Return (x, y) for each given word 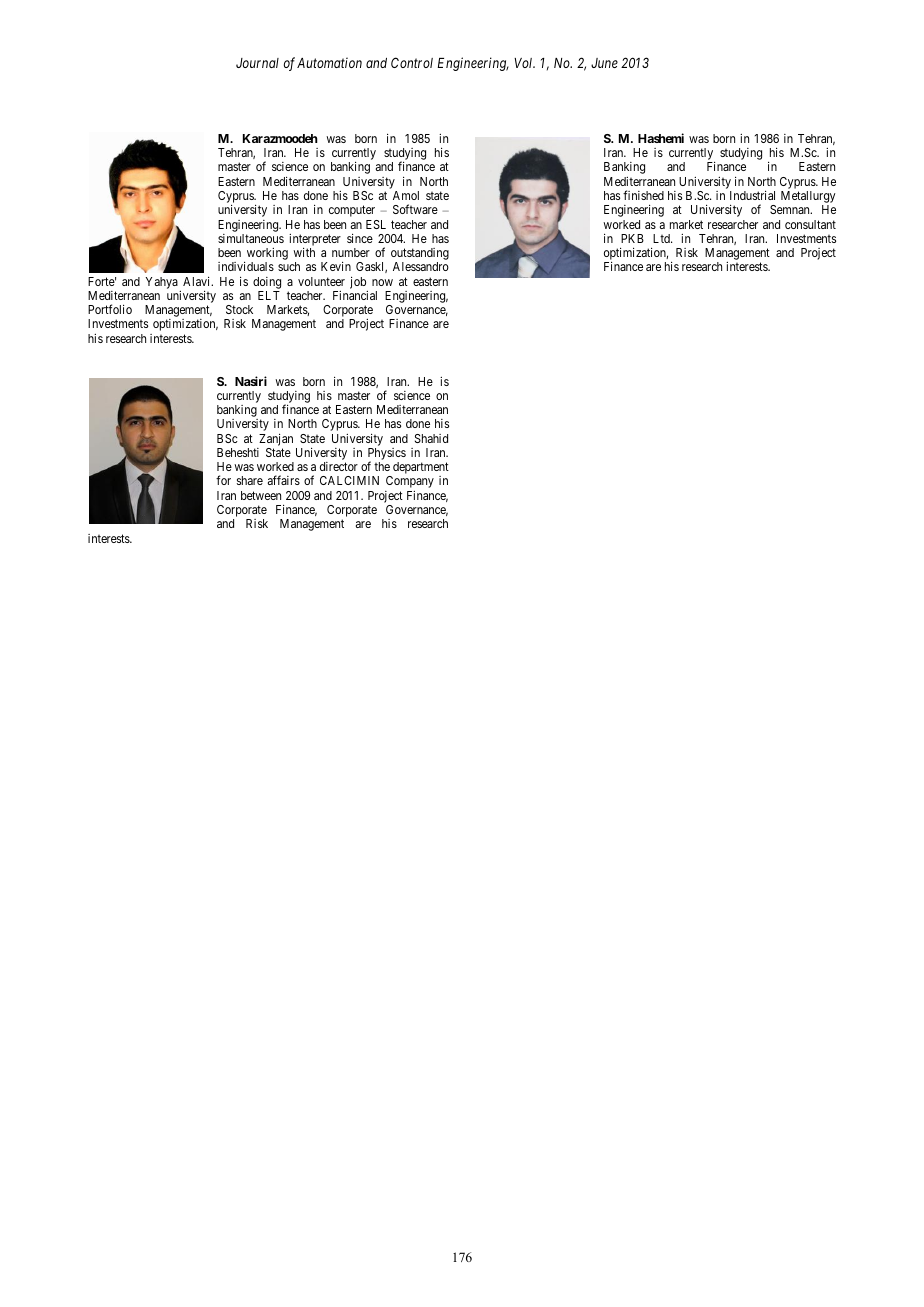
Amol (406, 195)
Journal (257, 63)
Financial (355, 295)
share (250, 480)
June (604, 63)
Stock (239, 309)
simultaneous (251, 238)
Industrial (752, 195)
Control (412, 62)
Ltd (662, 238)
